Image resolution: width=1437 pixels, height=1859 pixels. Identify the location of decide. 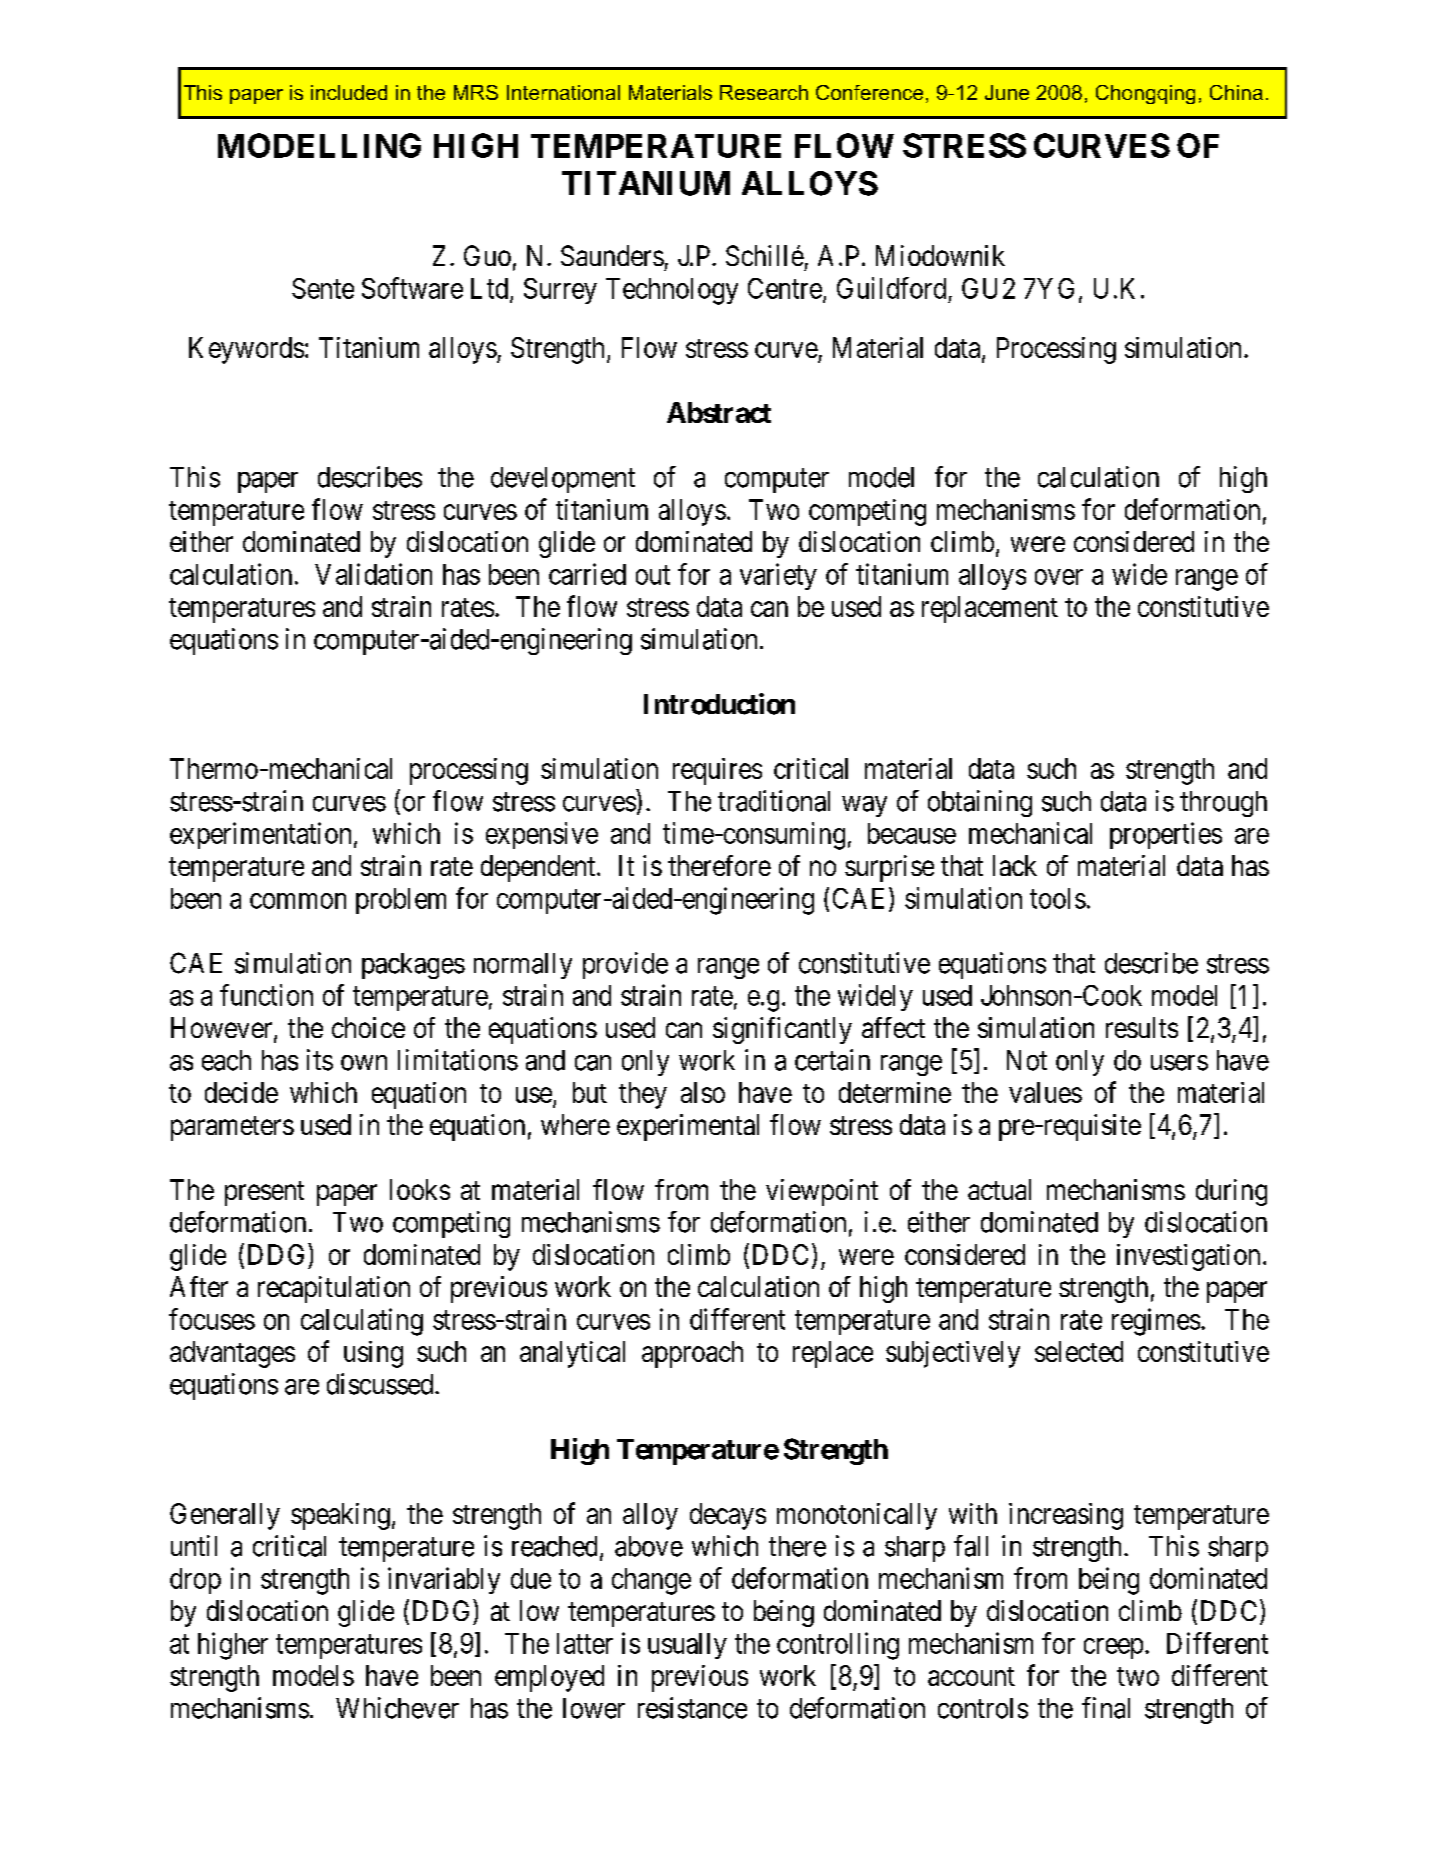
(241, 1092).
